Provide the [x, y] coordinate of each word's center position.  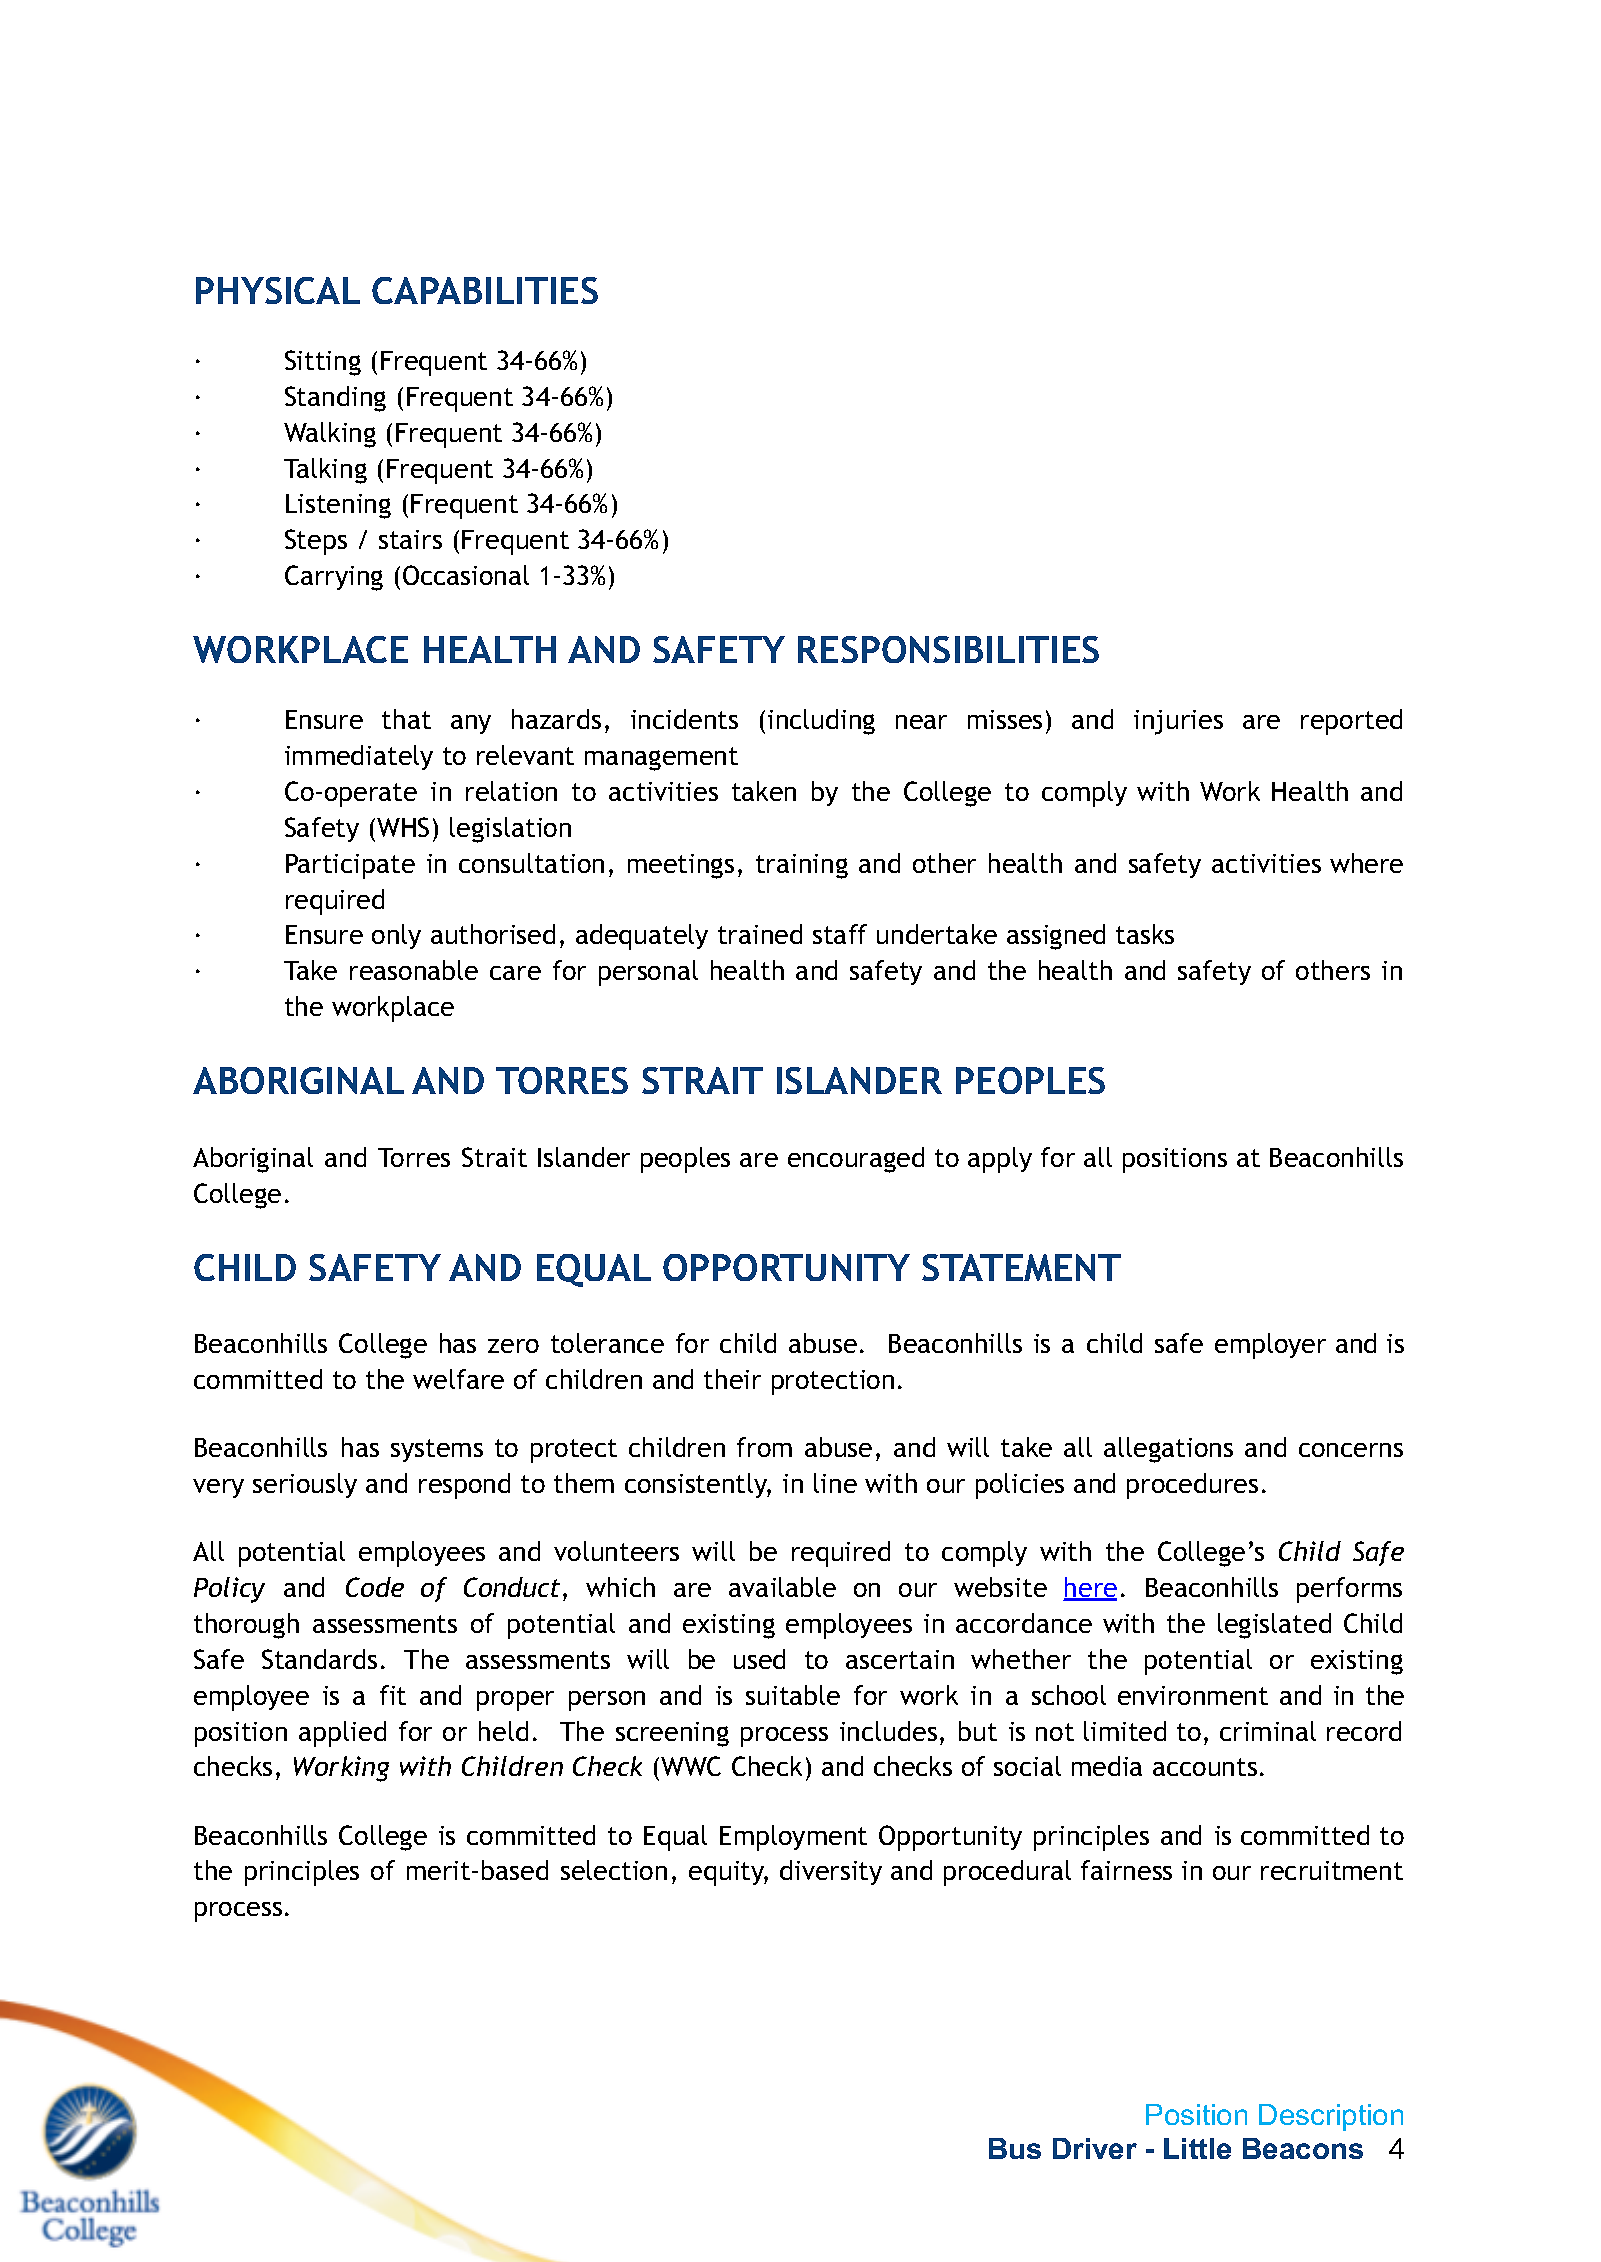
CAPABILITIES [485, 290]
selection [614, 1870]
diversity [831, 1872]
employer [1270, 1346]
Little [1197, 2148]
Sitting [323, 363]
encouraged [856, 1160]
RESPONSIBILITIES [948, 649]
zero [513, 1346]
